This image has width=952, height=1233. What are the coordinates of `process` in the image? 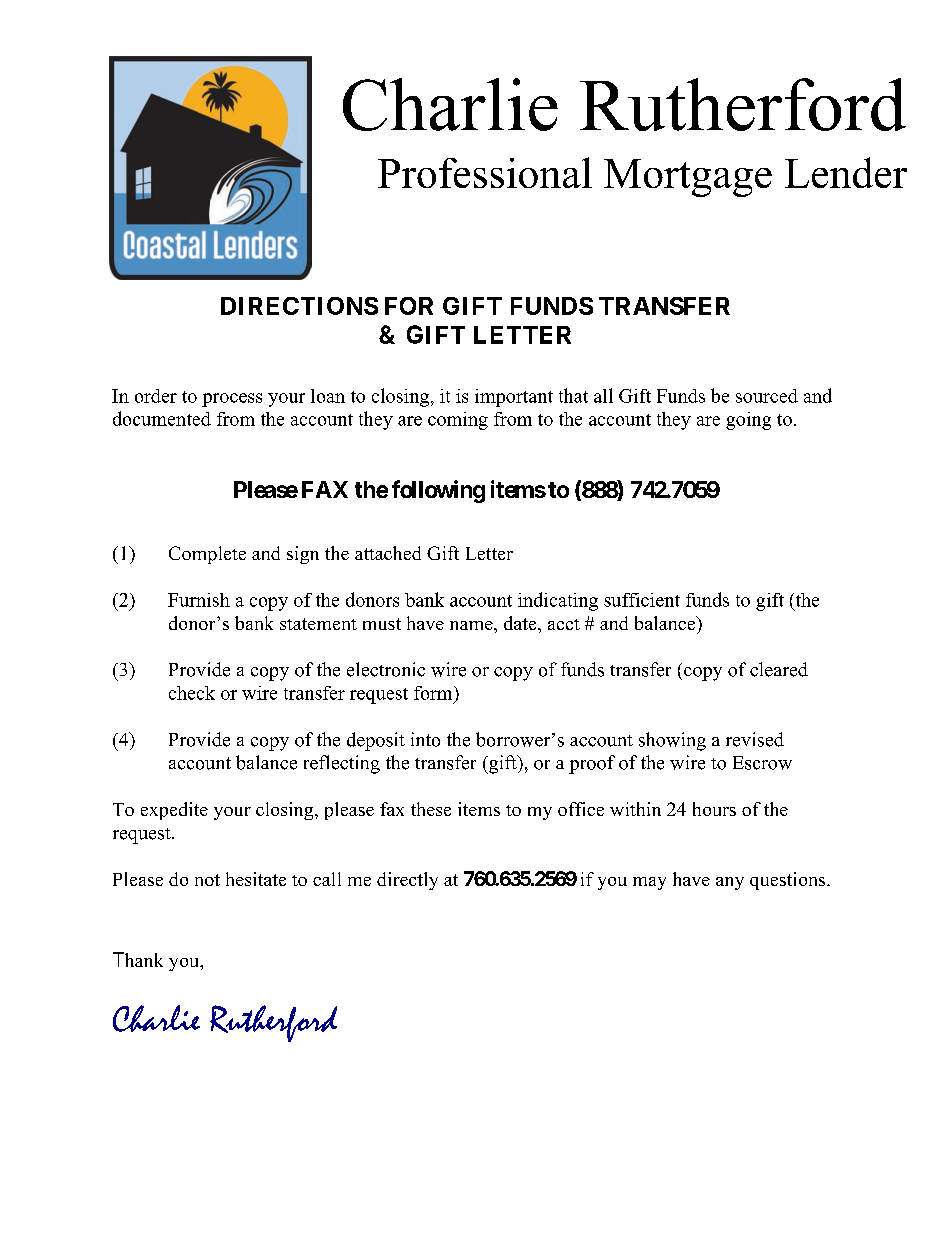 It's located at (232, 400).
